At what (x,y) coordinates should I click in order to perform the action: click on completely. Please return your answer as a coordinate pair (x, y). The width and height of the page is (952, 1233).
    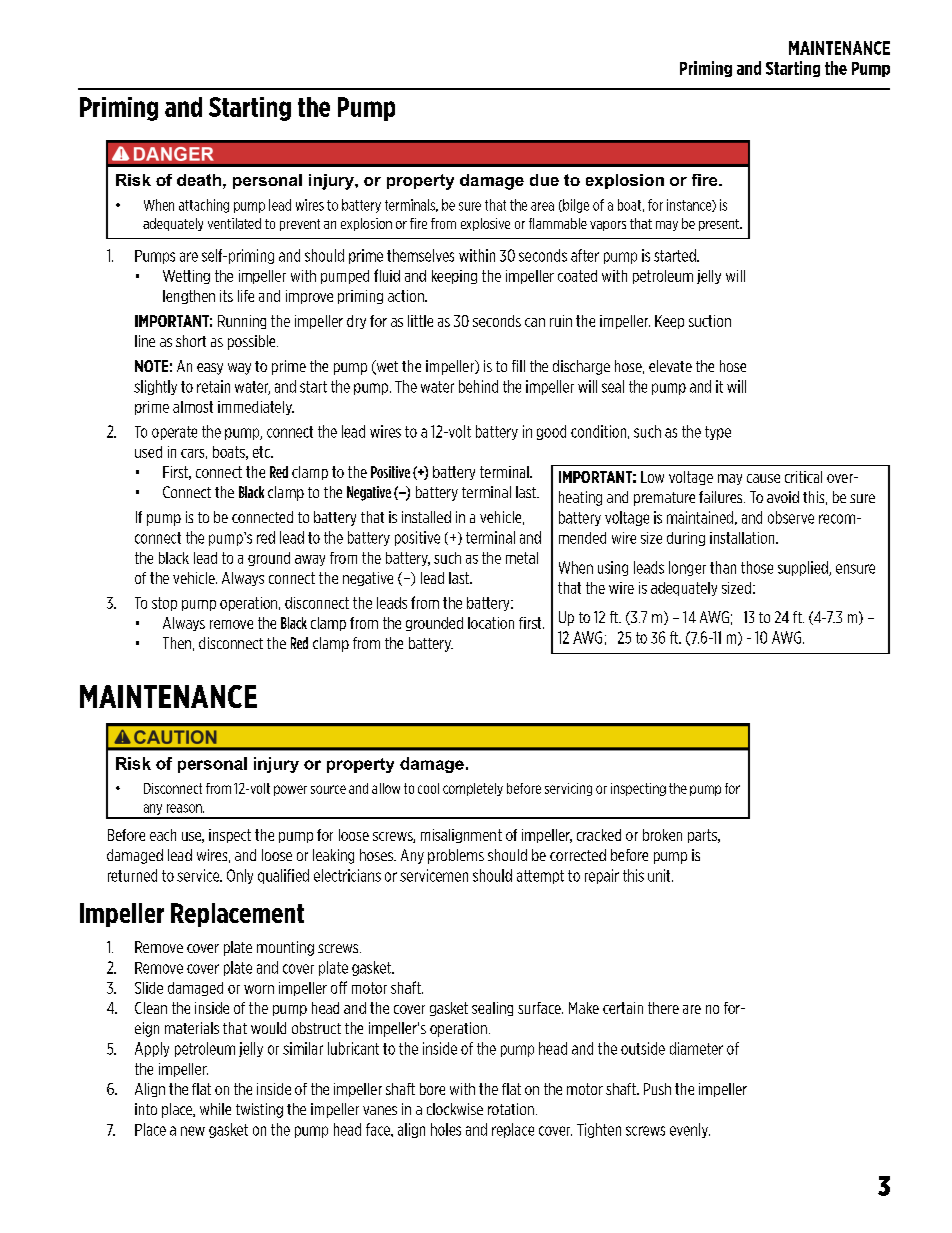
    Looking at the image, I should click on (473, 789).
